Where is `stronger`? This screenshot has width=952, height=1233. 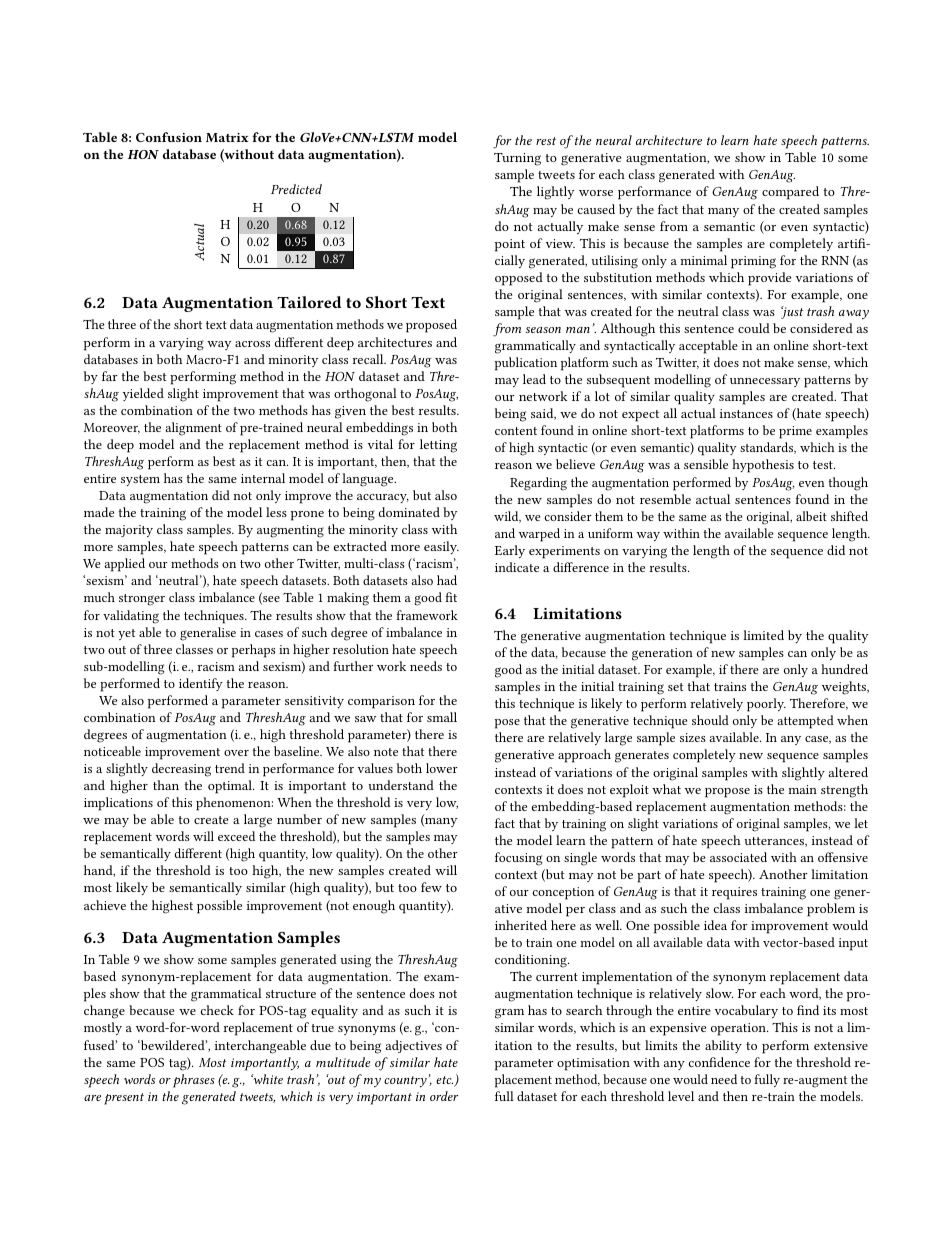
stronger is located at coordinates (142, 600).
